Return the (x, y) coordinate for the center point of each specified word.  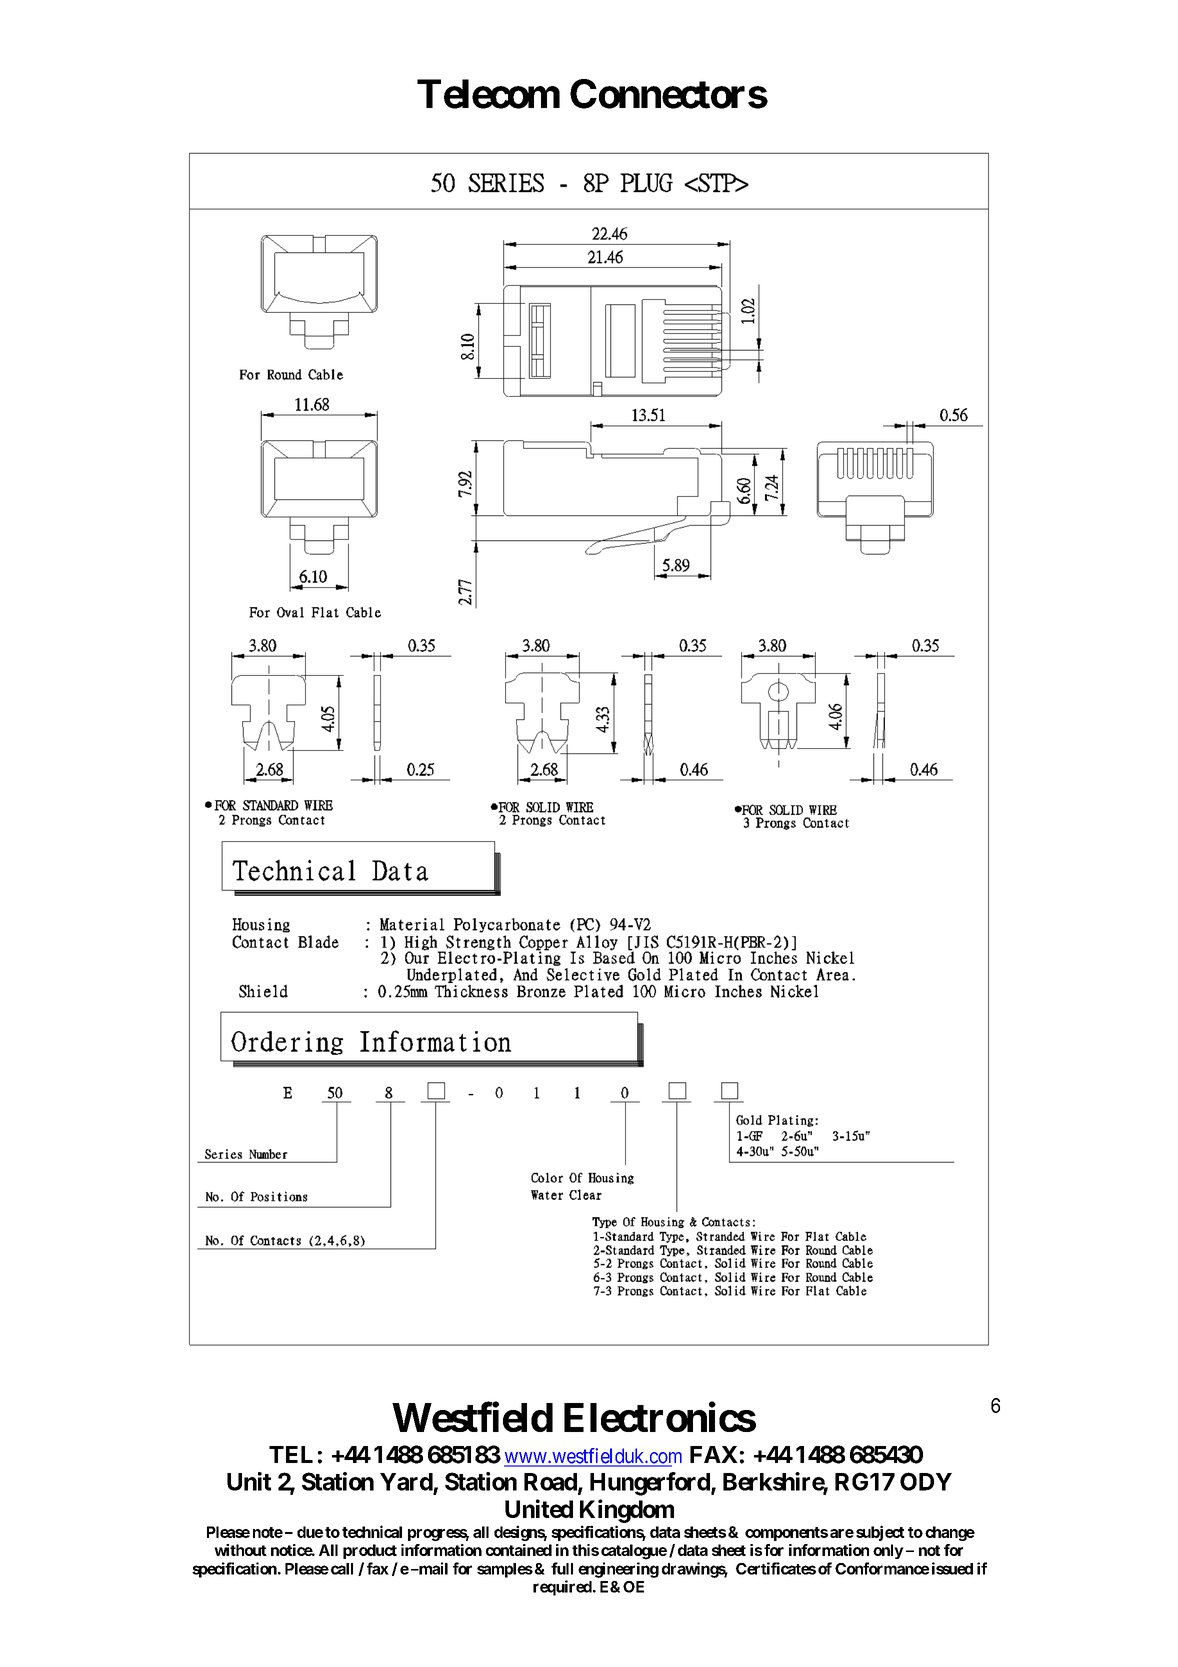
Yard (406, 1482)
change (950, 1533)
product (370, 1551)
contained (519, 1550)
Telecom (488, 94)
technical (372, 1531)
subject (880, 1533)
